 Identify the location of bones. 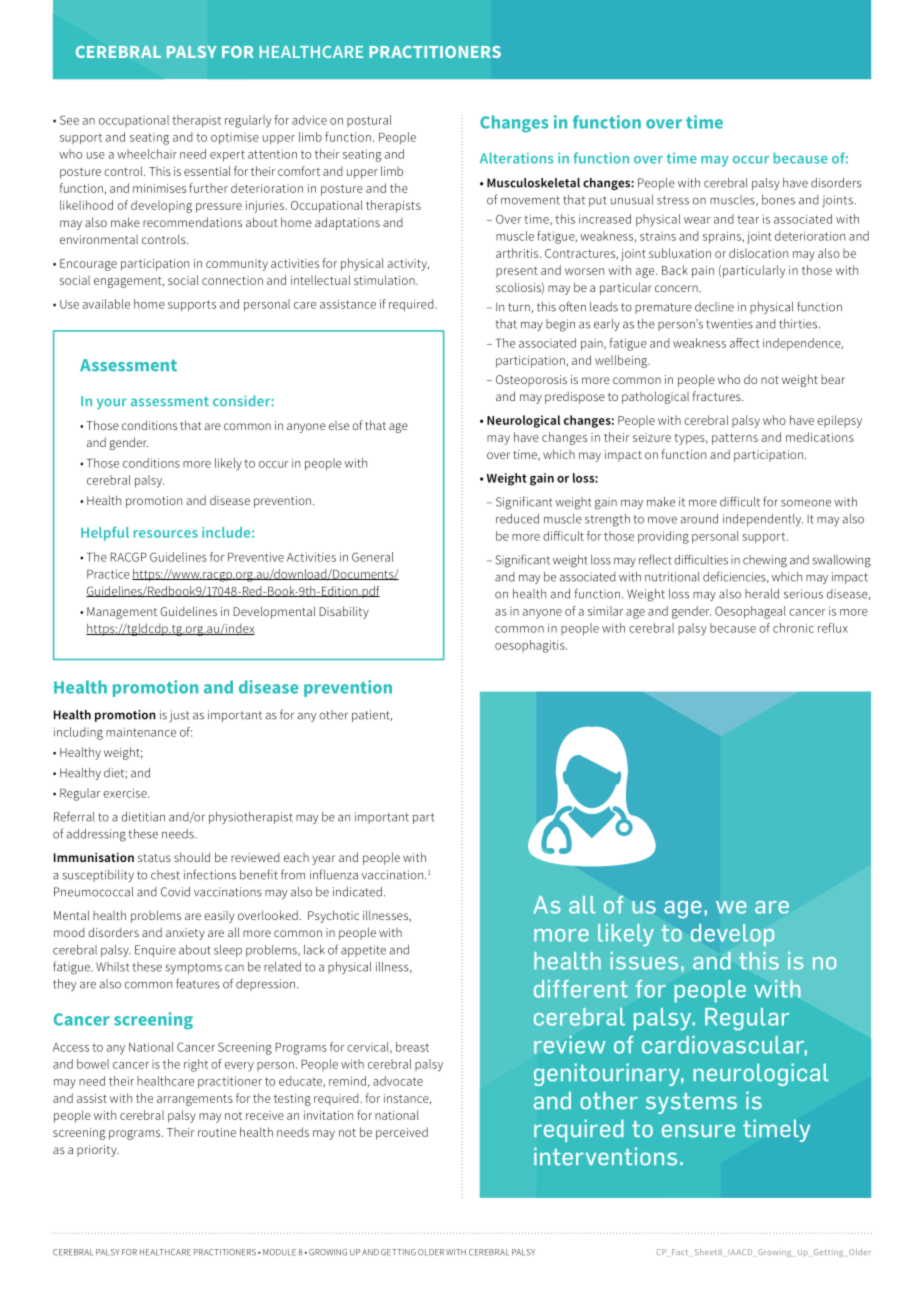
(778, 200).
